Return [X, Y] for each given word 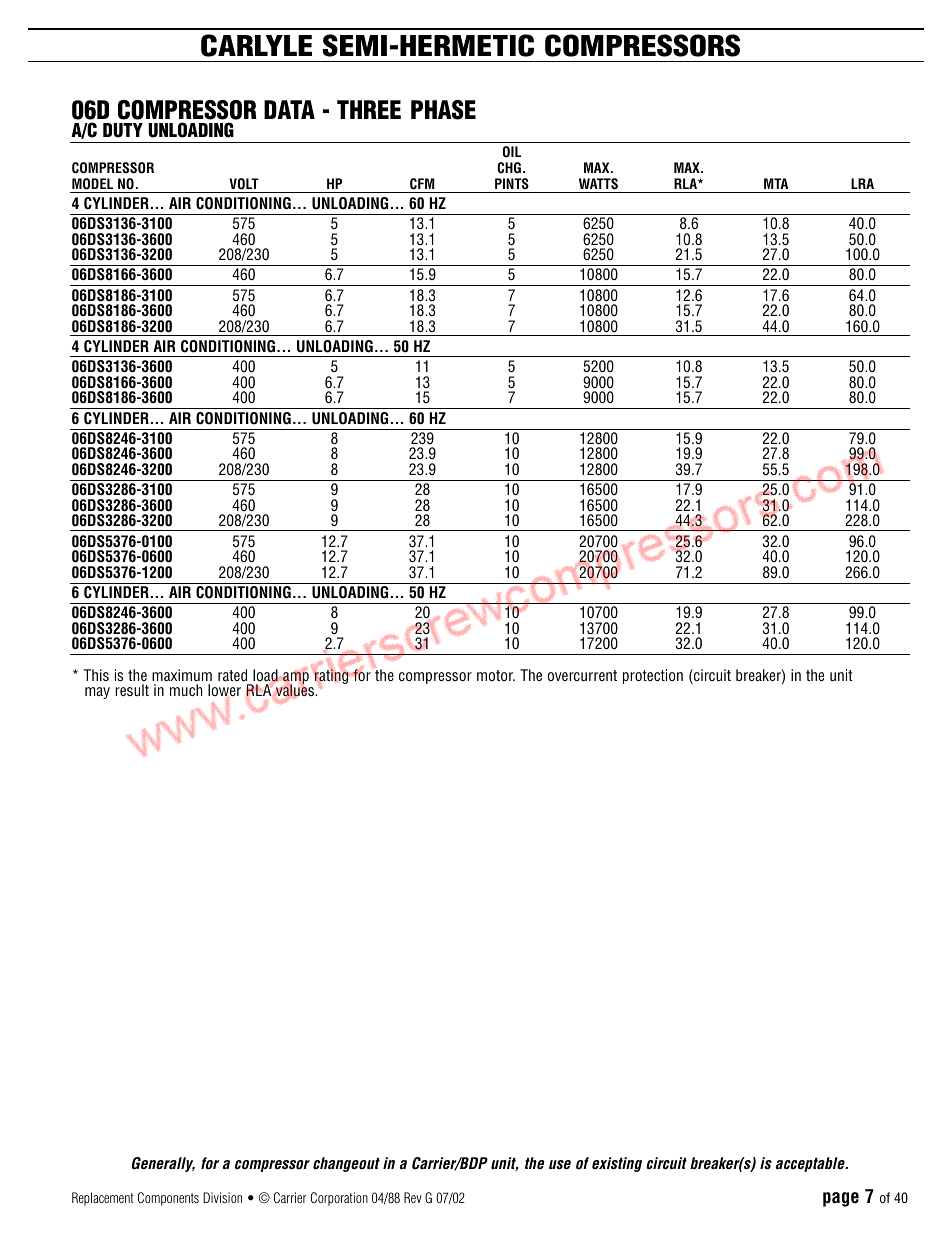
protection [653, 676]
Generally [163, 1164]
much [186, 690]
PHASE [443, 110]
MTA [776, 183]
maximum [182, 675]
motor [496, 675]
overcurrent [582, 675]
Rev [413, 1197]
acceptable [811, 1164]
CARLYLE [256, 45]
